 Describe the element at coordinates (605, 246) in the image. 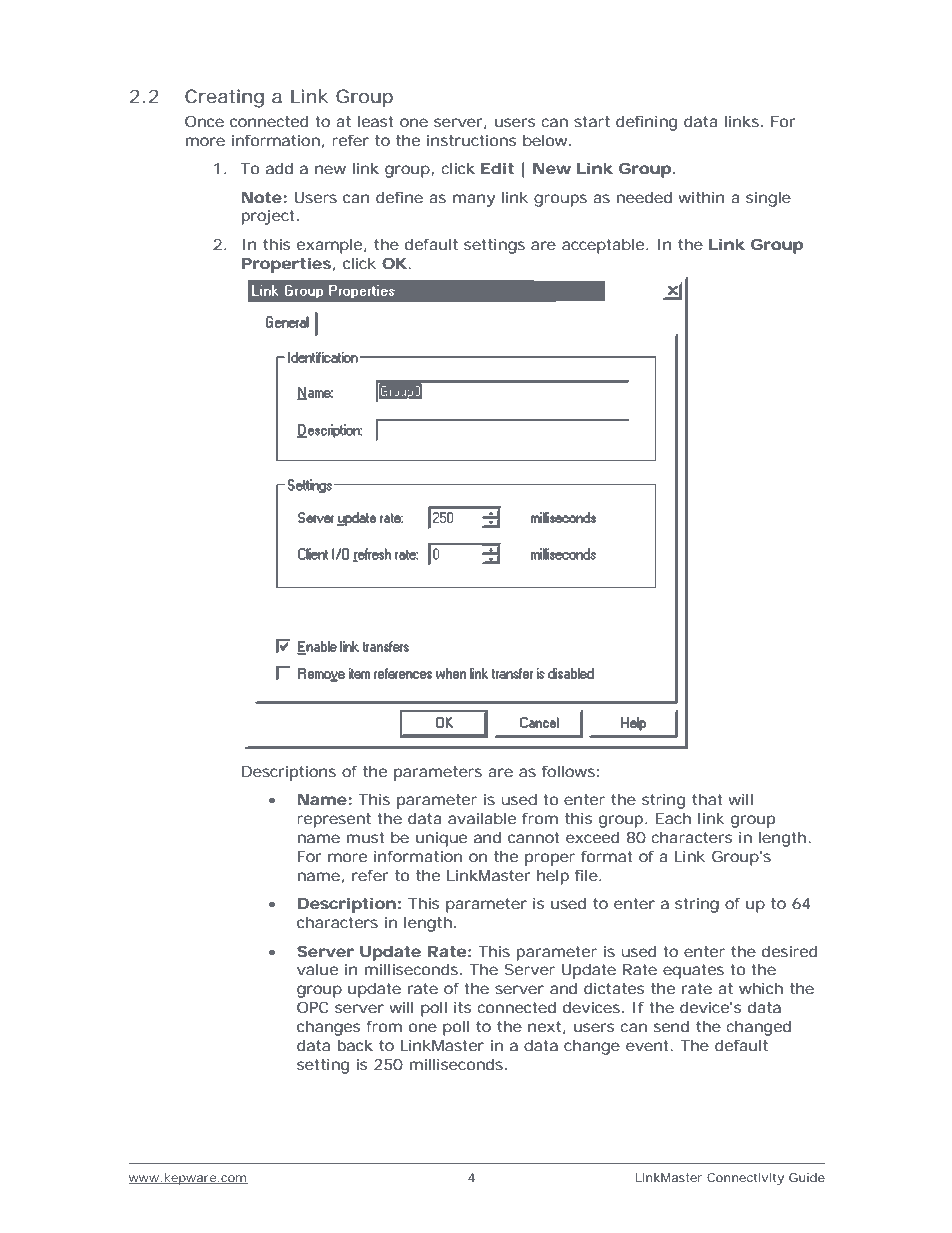

I see `acceptable` at that location.
